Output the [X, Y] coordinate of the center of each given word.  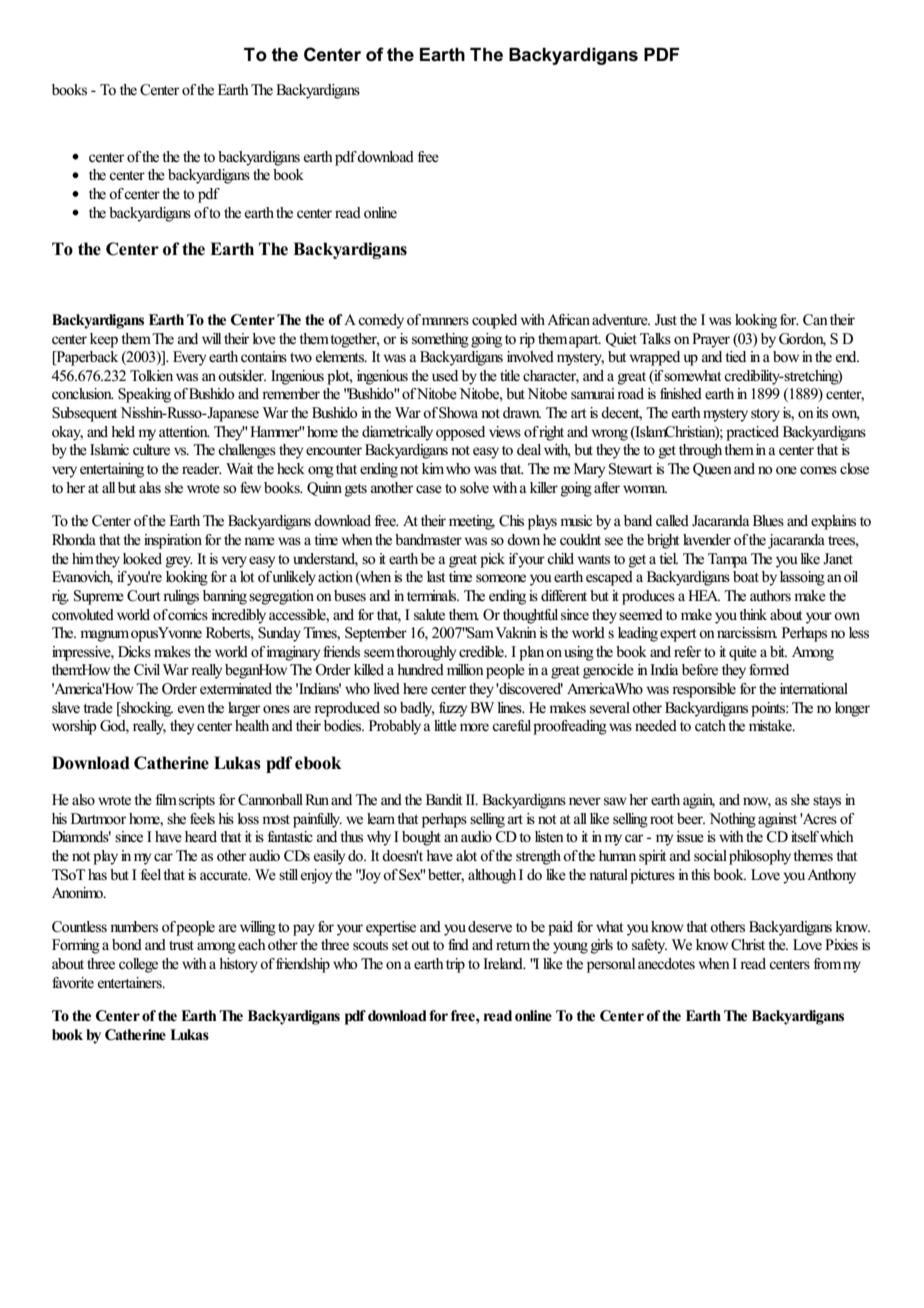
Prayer [711, 340]
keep [104, 340]
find [458, 944]
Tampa [727, 560]
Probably [395, 727]
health [252, 726]
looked [142, 559]
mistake [771, 726]
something [440, 340]
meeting [472, 522]
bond [127, 945]
